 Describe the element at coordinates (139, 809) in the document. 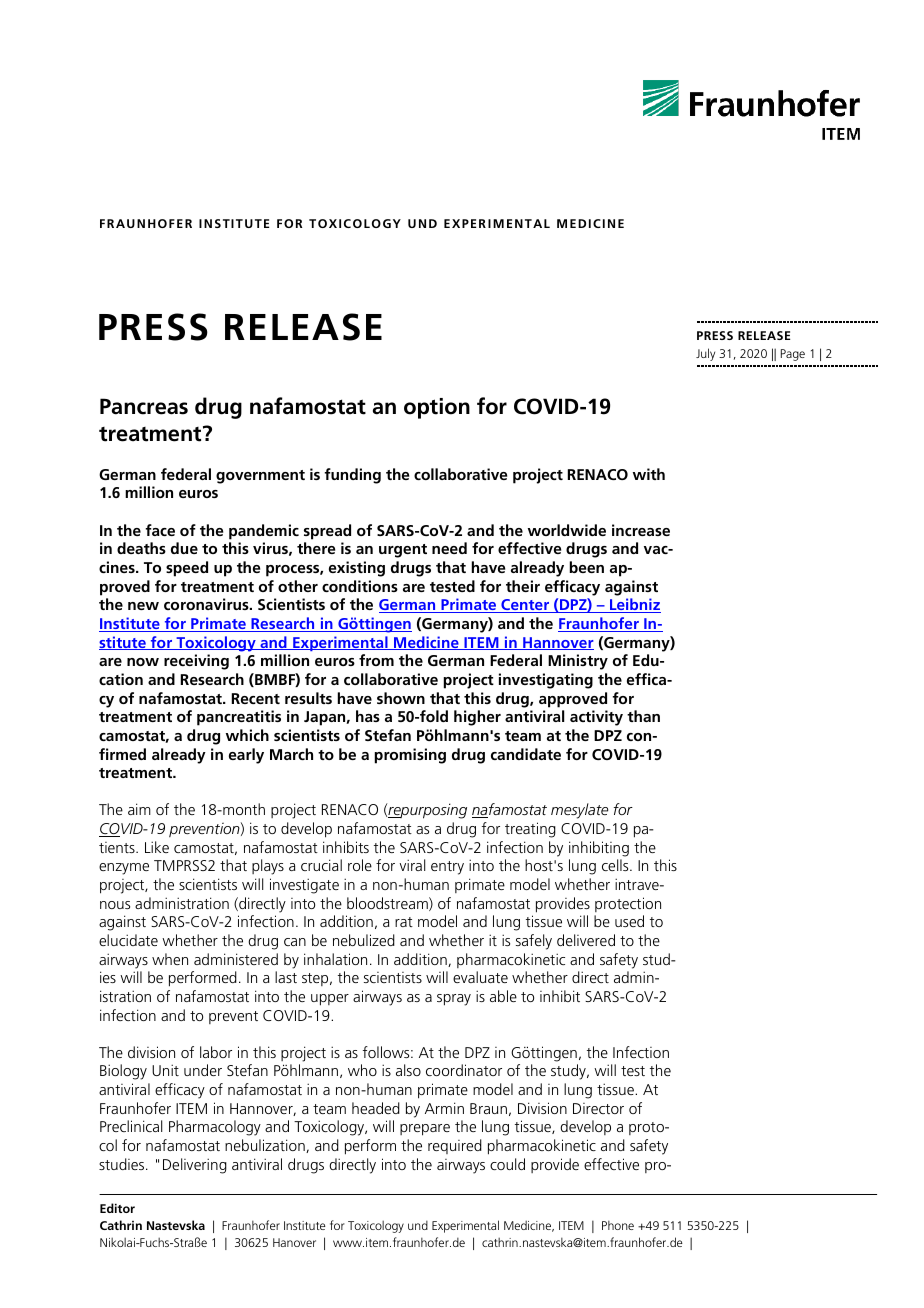

I see `aim` at that location.
